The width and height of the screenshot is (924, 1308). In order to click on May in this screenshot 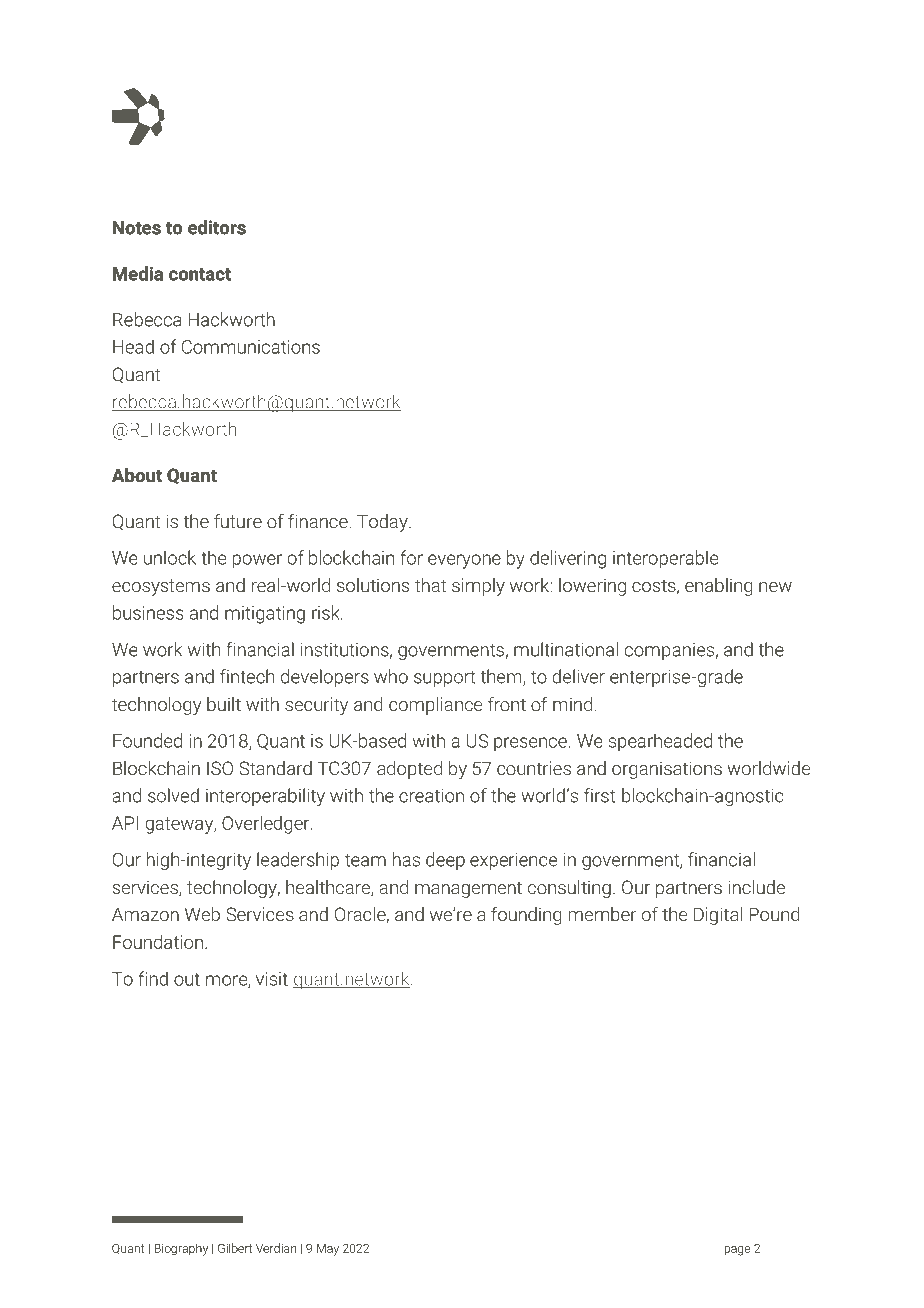, I will do `click(328, 1250)`.
